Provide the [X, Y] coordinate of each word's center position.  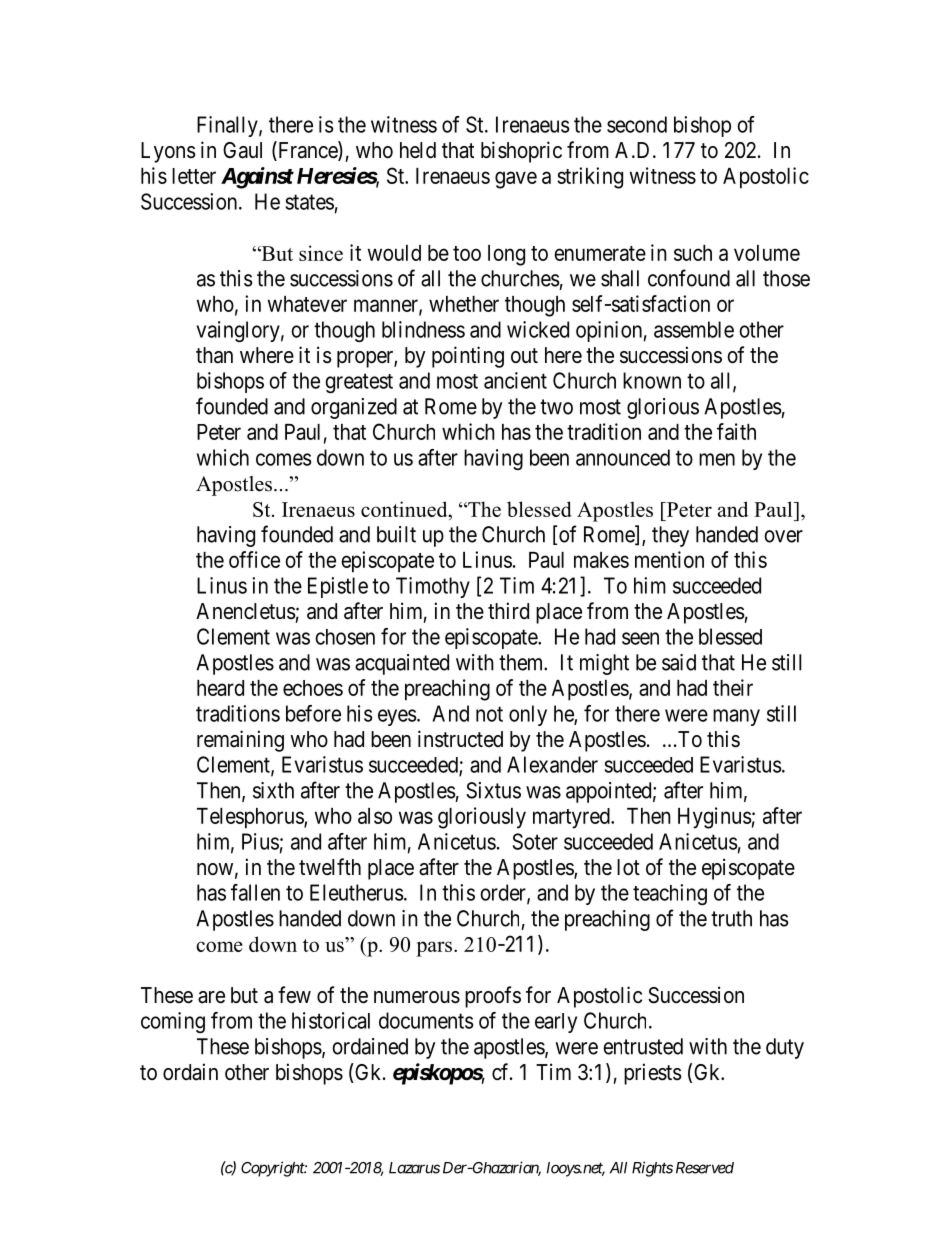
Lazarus [414, 1168]
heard [220, 688]
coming [173, 1022]
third [508, 610]
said [679, 662]
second [637, 124]
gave [516, 180]
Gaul [242, 150]
